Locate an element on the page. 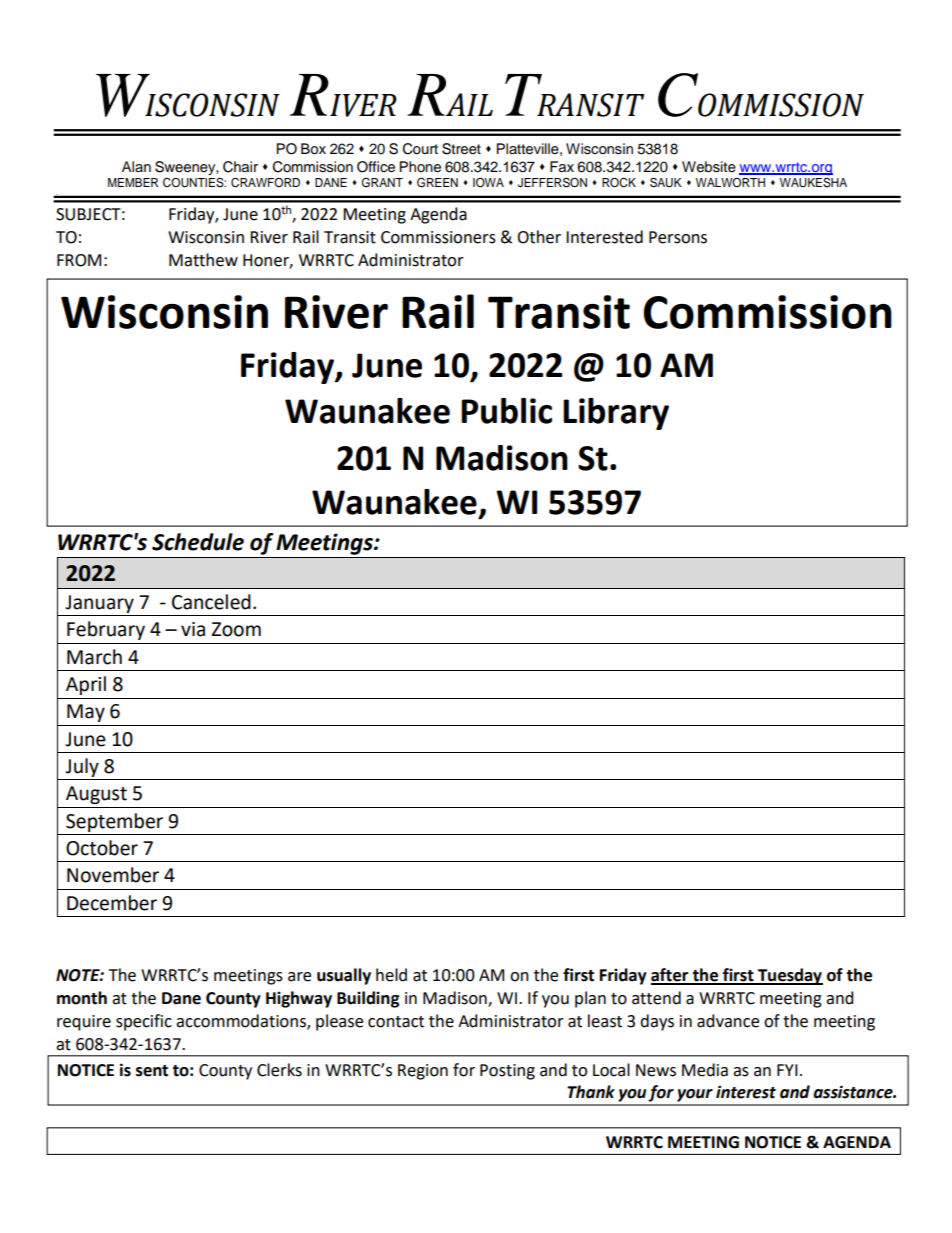 This page has height=1233, width=952. Matthew is located at coordinates (203, 260).
